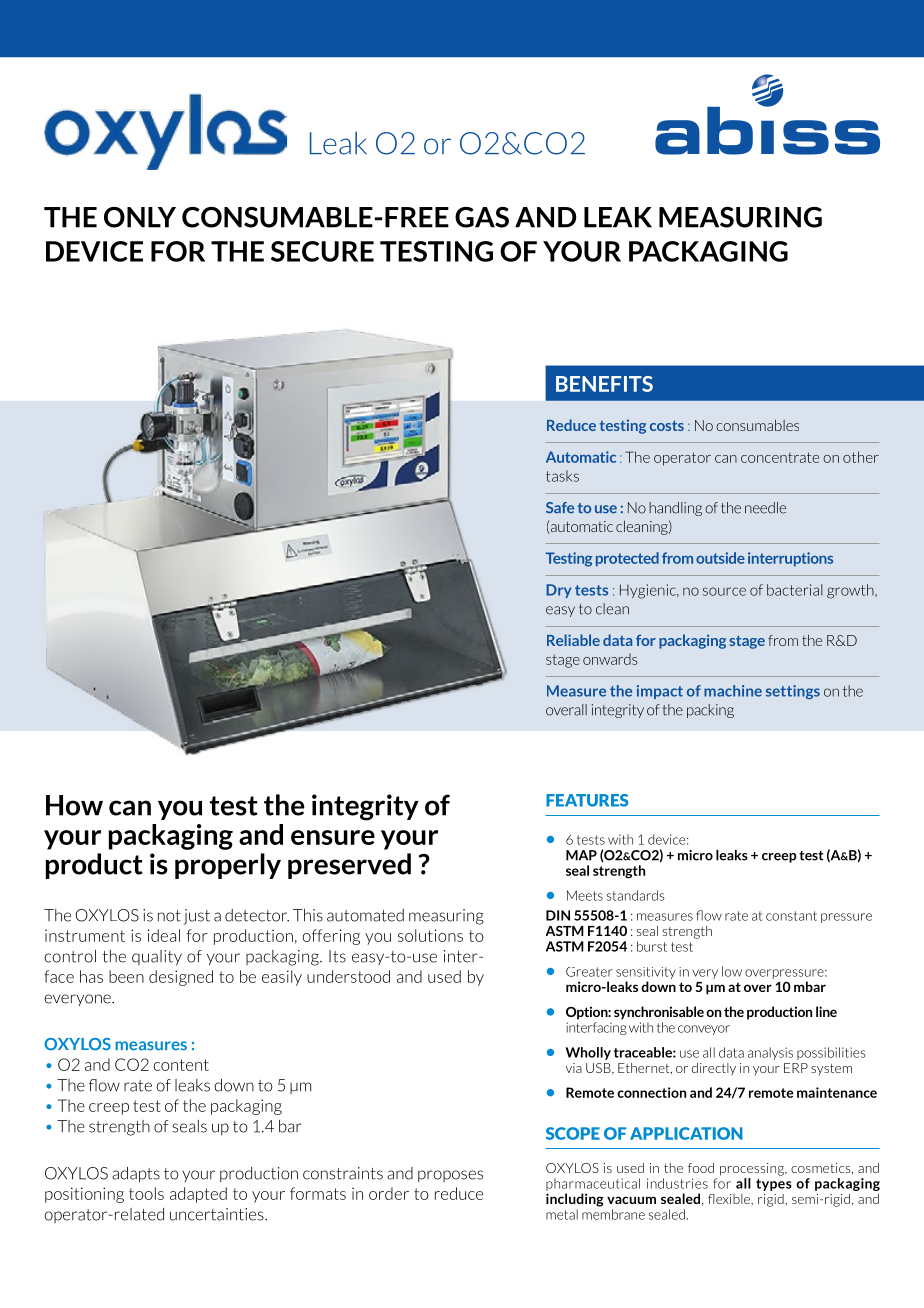 The image size is (924, 1308). I want to click on FEATURES, so click(587, 800).
